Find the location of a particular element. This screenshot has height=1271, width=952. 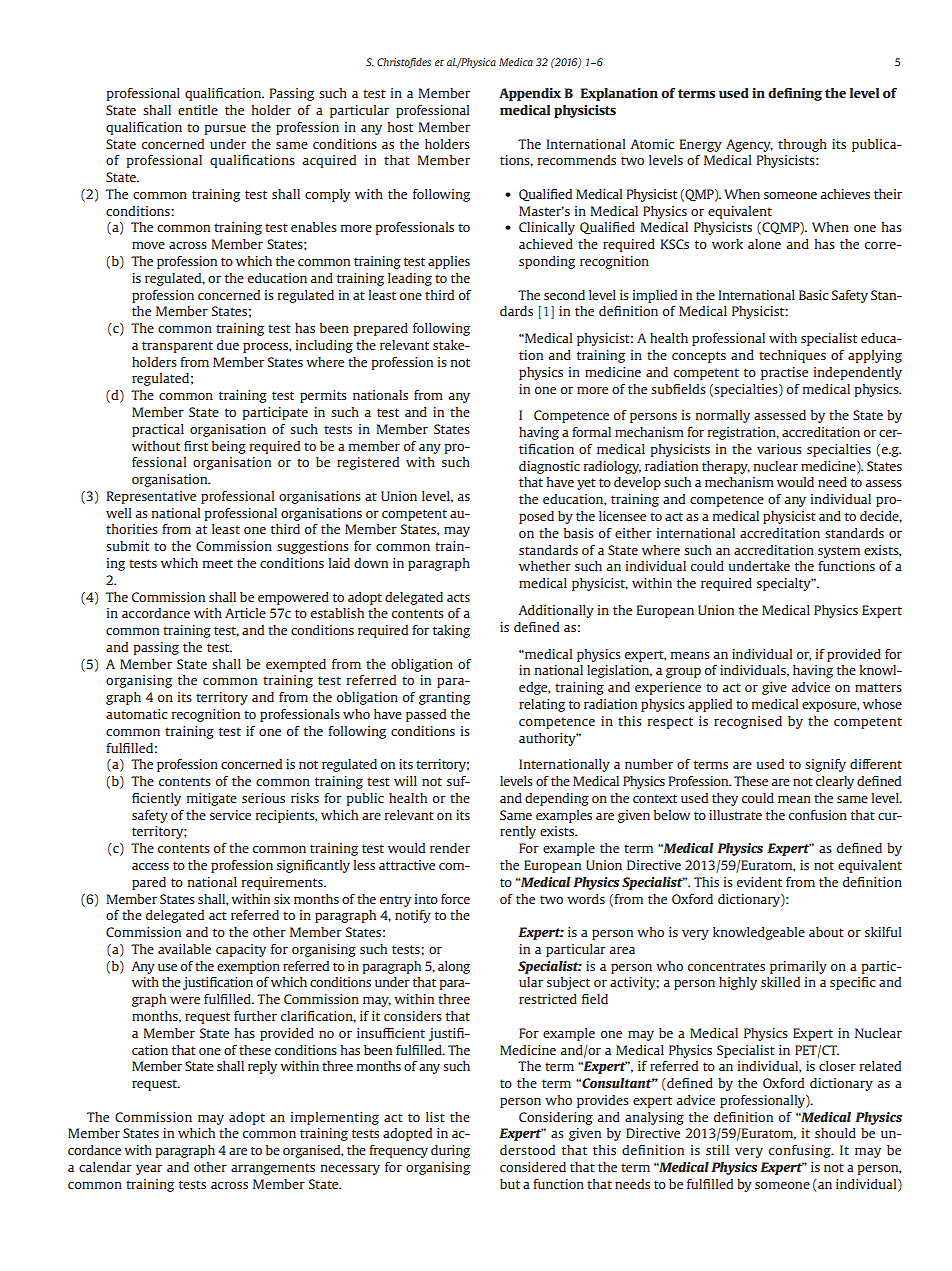

taking is located at coordinates (451, 631).
